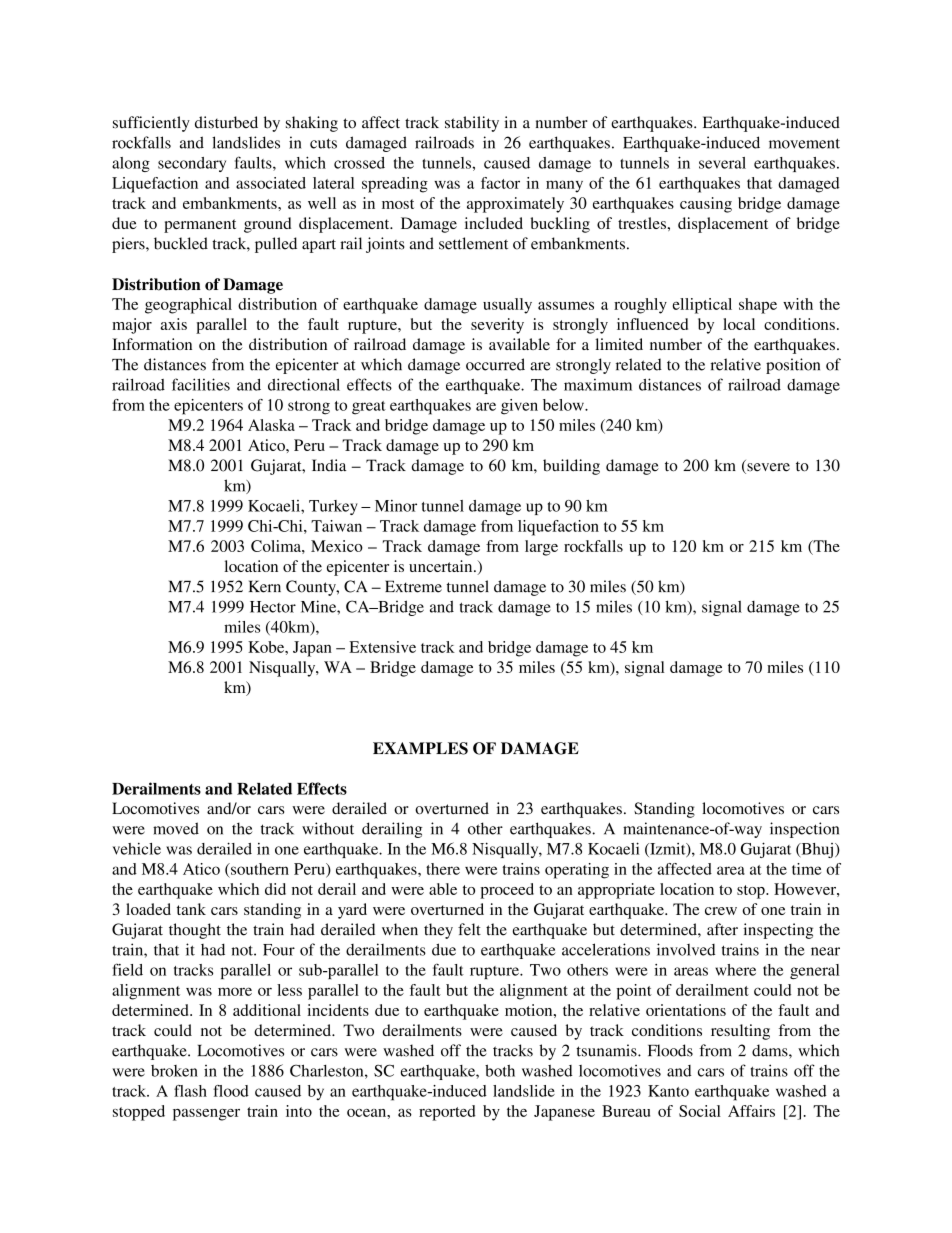 This screenshot has width=952, height=1233. What do you see at coordinates (767, 468) in the screenshot?
I see `severe` at bounding box center [767, 468].
